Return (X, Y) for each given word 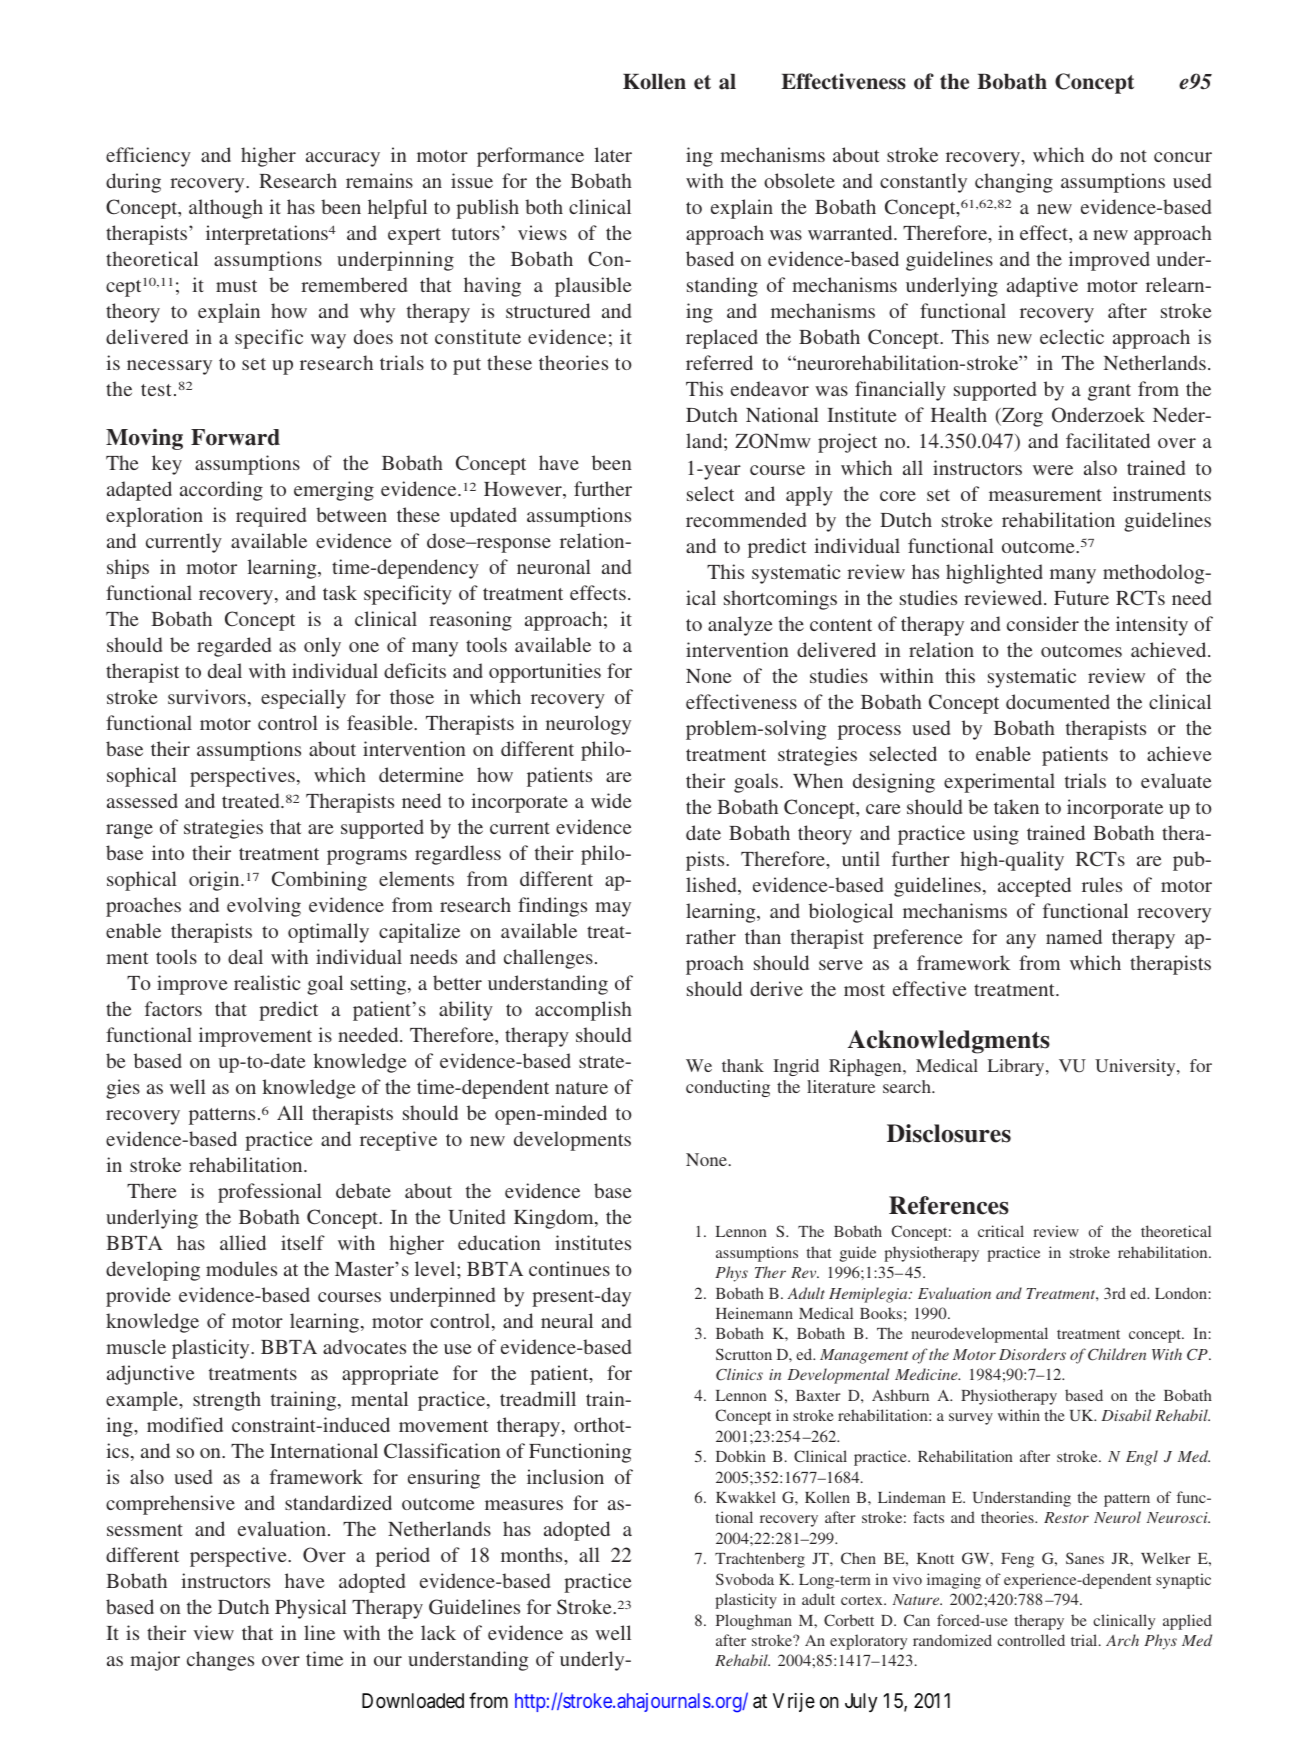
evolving (264, 907)
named (1074, 936)
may (613, 909)
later (613, 154)
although (226, 209)
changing (1014, 183)
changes (220, 1661)
